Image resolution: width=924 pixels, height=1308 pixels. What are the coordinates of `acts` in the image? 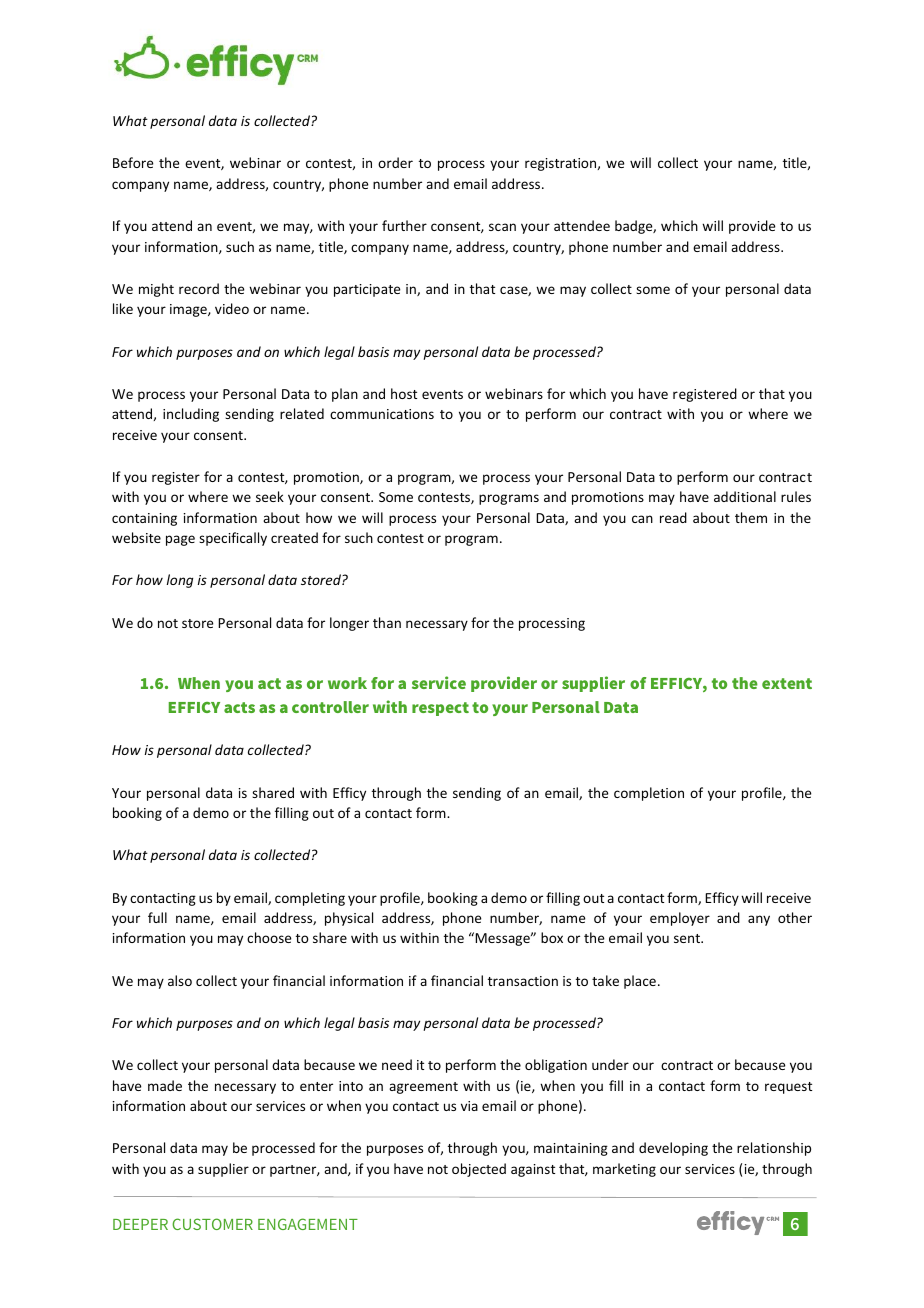 It's located at (239, 707).
